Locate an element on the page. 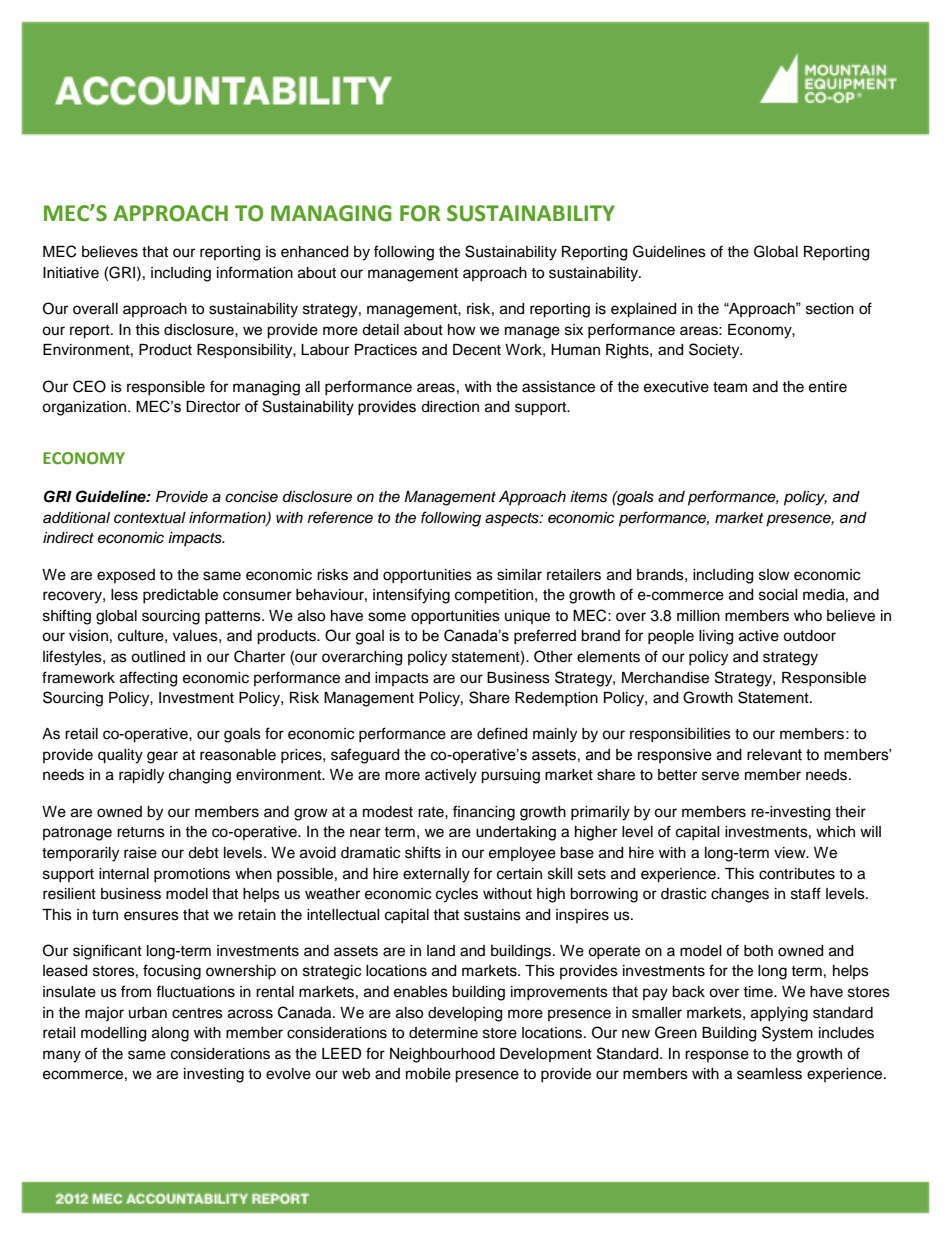  Other is located at coordinates (553, 656).
